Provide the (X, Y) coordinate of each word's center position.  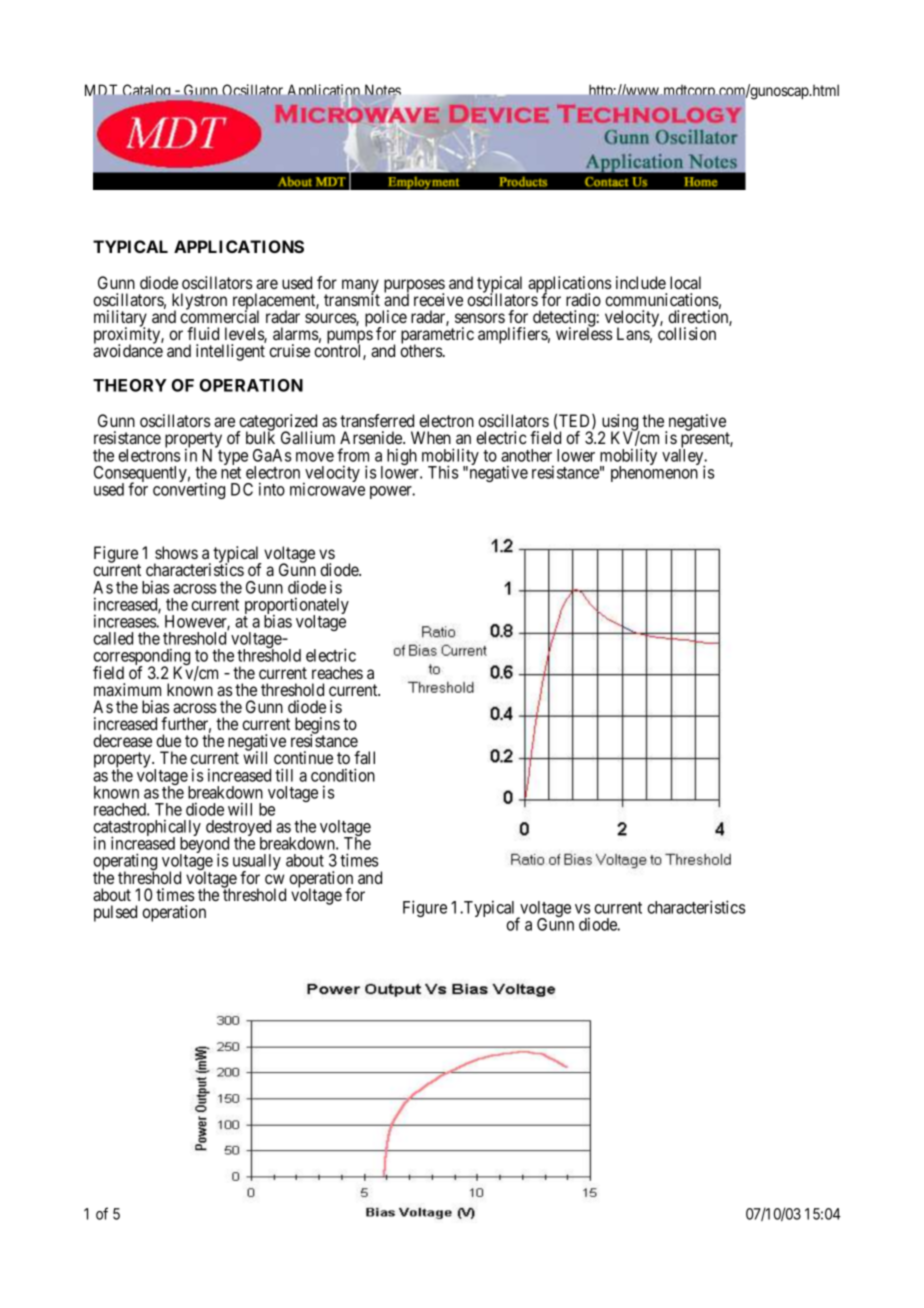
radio (583, 299)
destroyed (238, 829)
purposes (414, 287)
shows (176, 552)
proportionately (296, 607)
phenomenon (655, 473)
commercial (219, 316)
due (168, 740)
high (402, 456)
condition (343, 775)
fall (364, 757)
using (619, 424)
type (233, 459)
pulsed (115, 913)
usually (257, 863)
